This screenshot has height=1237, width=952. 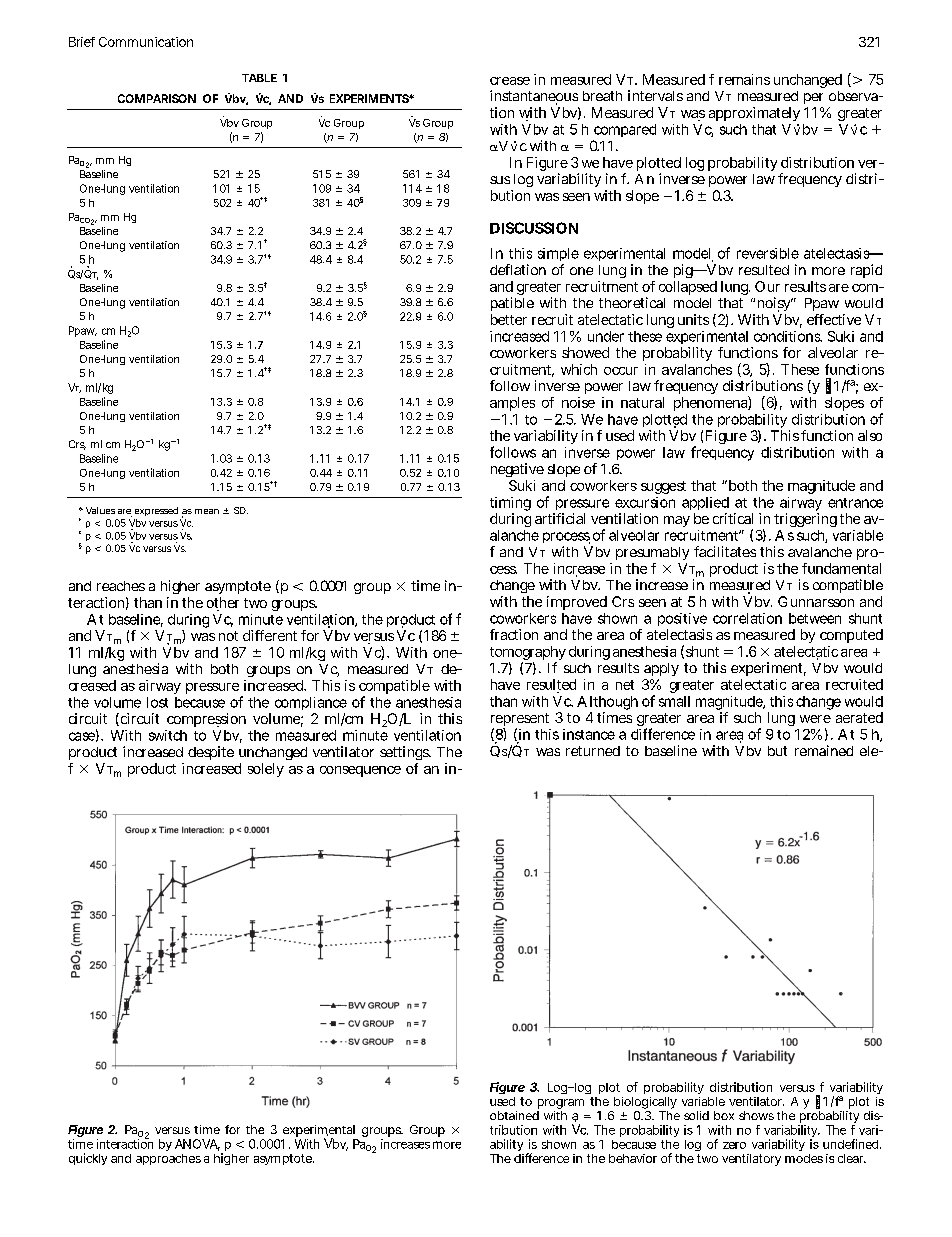 I want to click on expressed, so click(x=156, y=511).
